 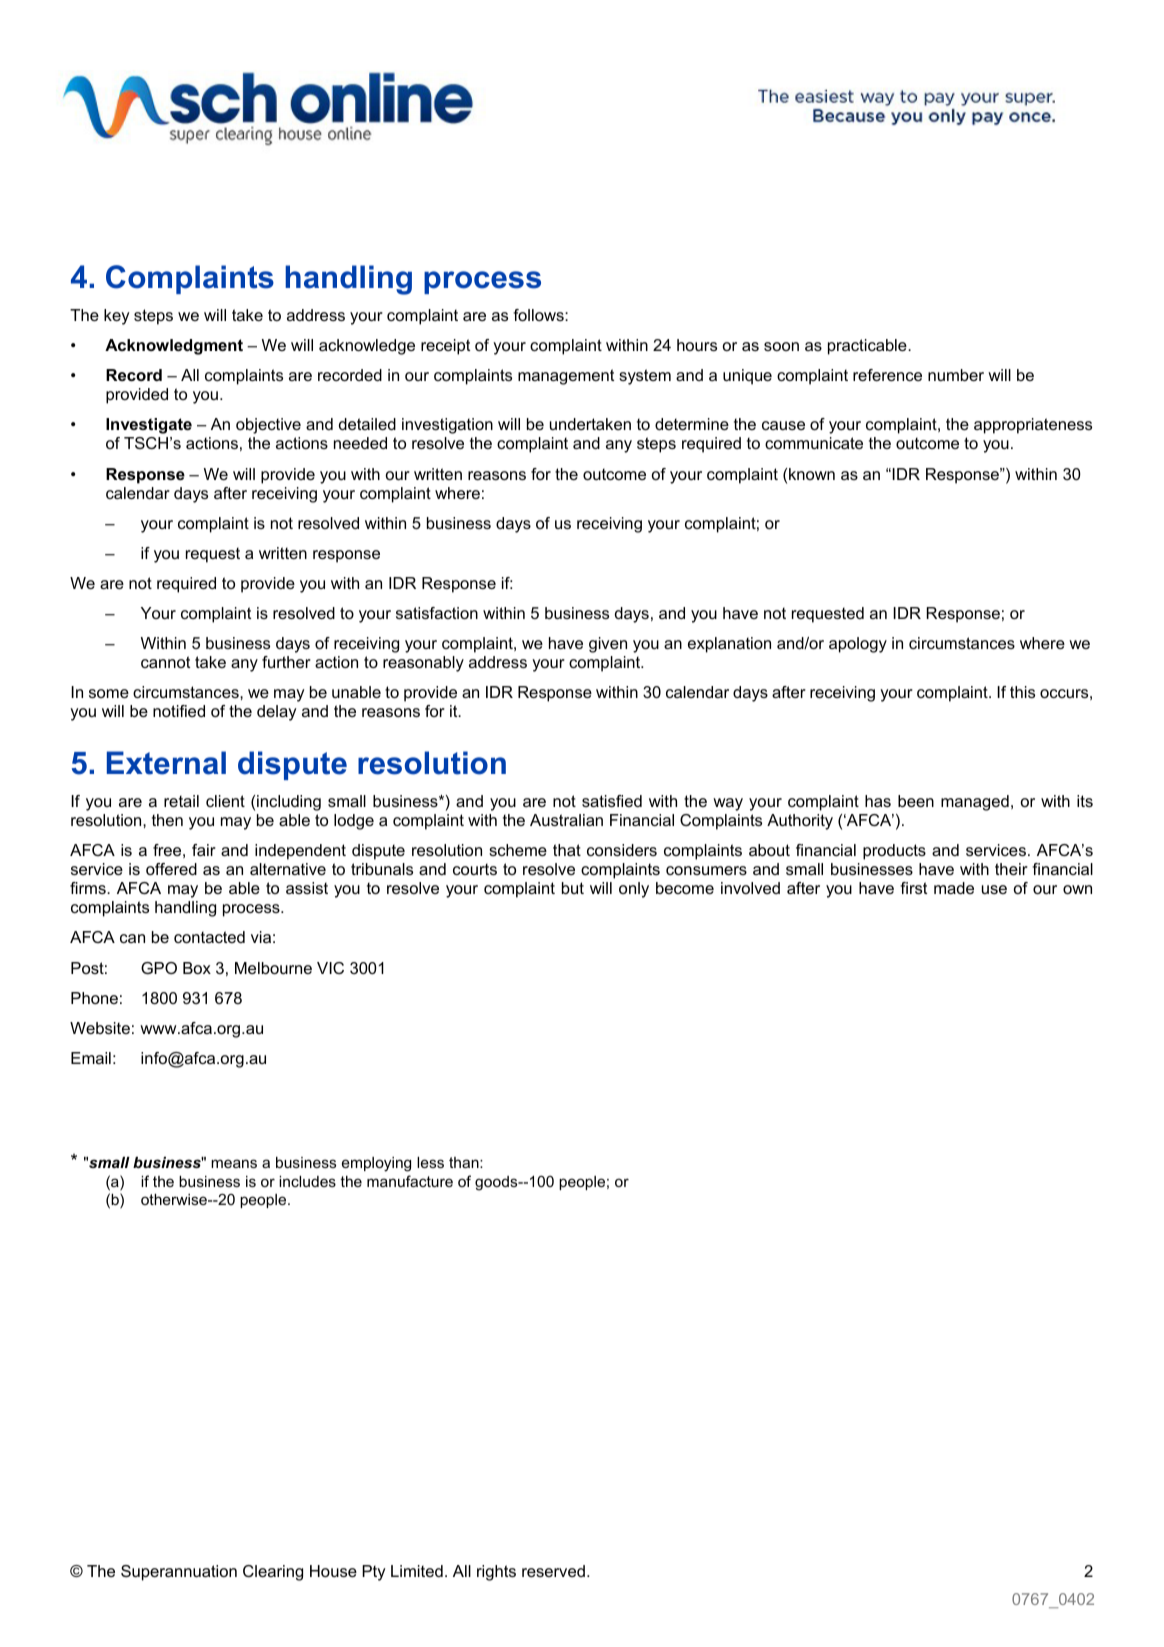 I want to click on number, so click(x=956, y=375).
